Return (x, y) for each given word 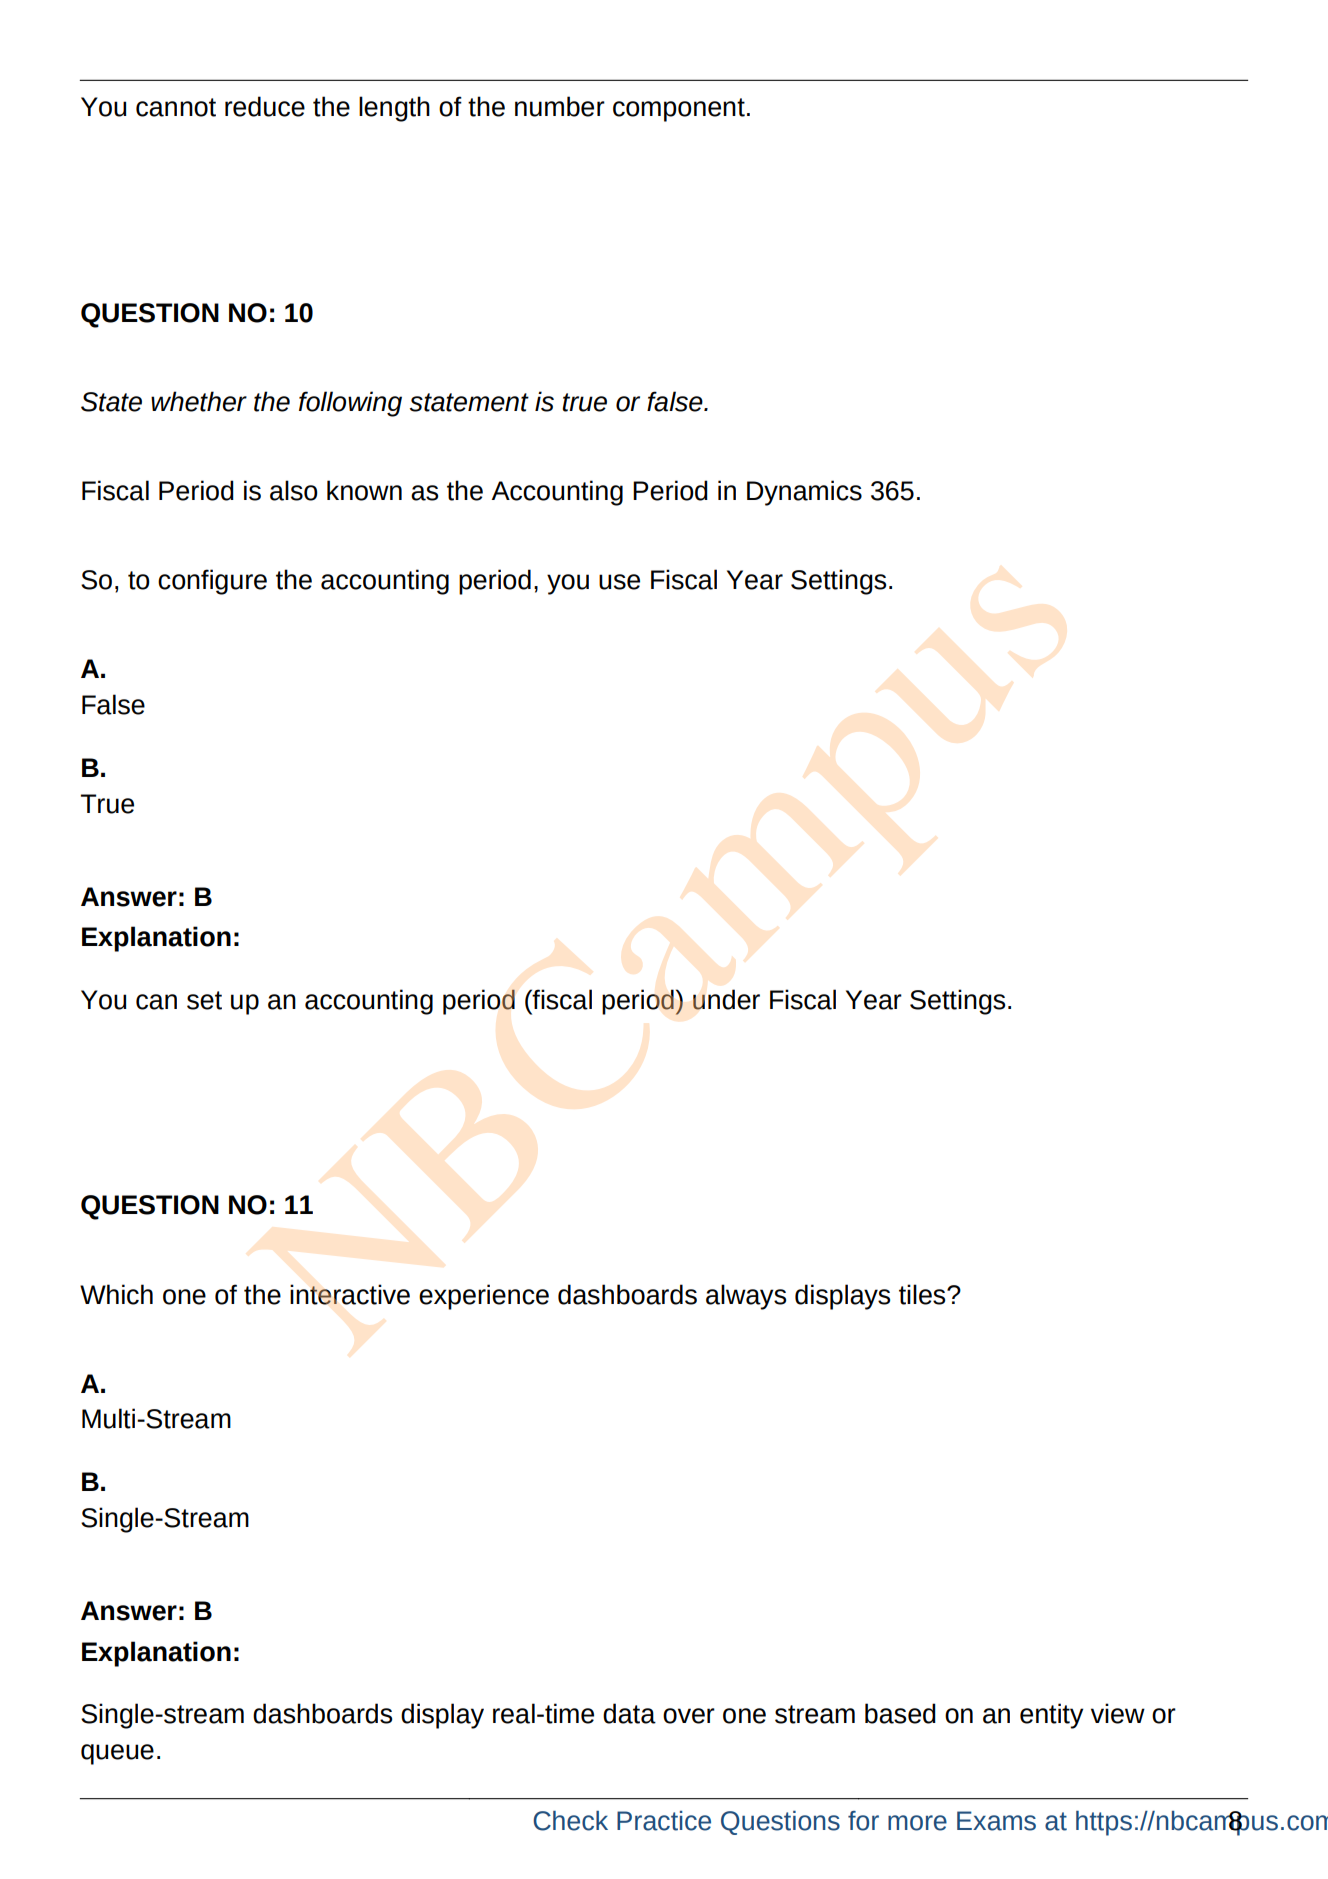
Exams (996, 1821)
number (560, 106)
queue (117, 1754)
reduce (265, 106)
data (629, 1713)
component (679, 110)
